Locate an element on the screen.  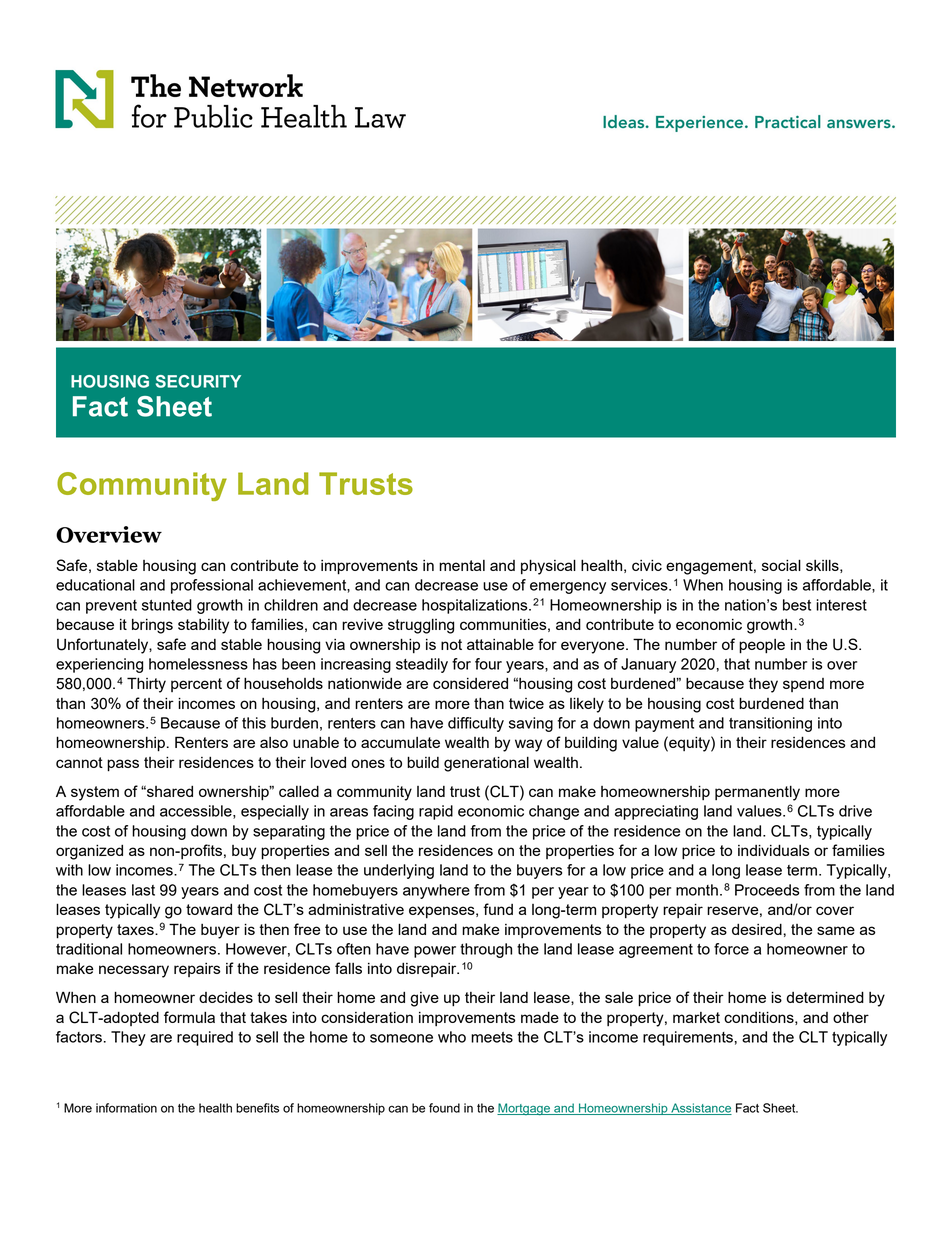
found is located at coordinates (444, 1108).
